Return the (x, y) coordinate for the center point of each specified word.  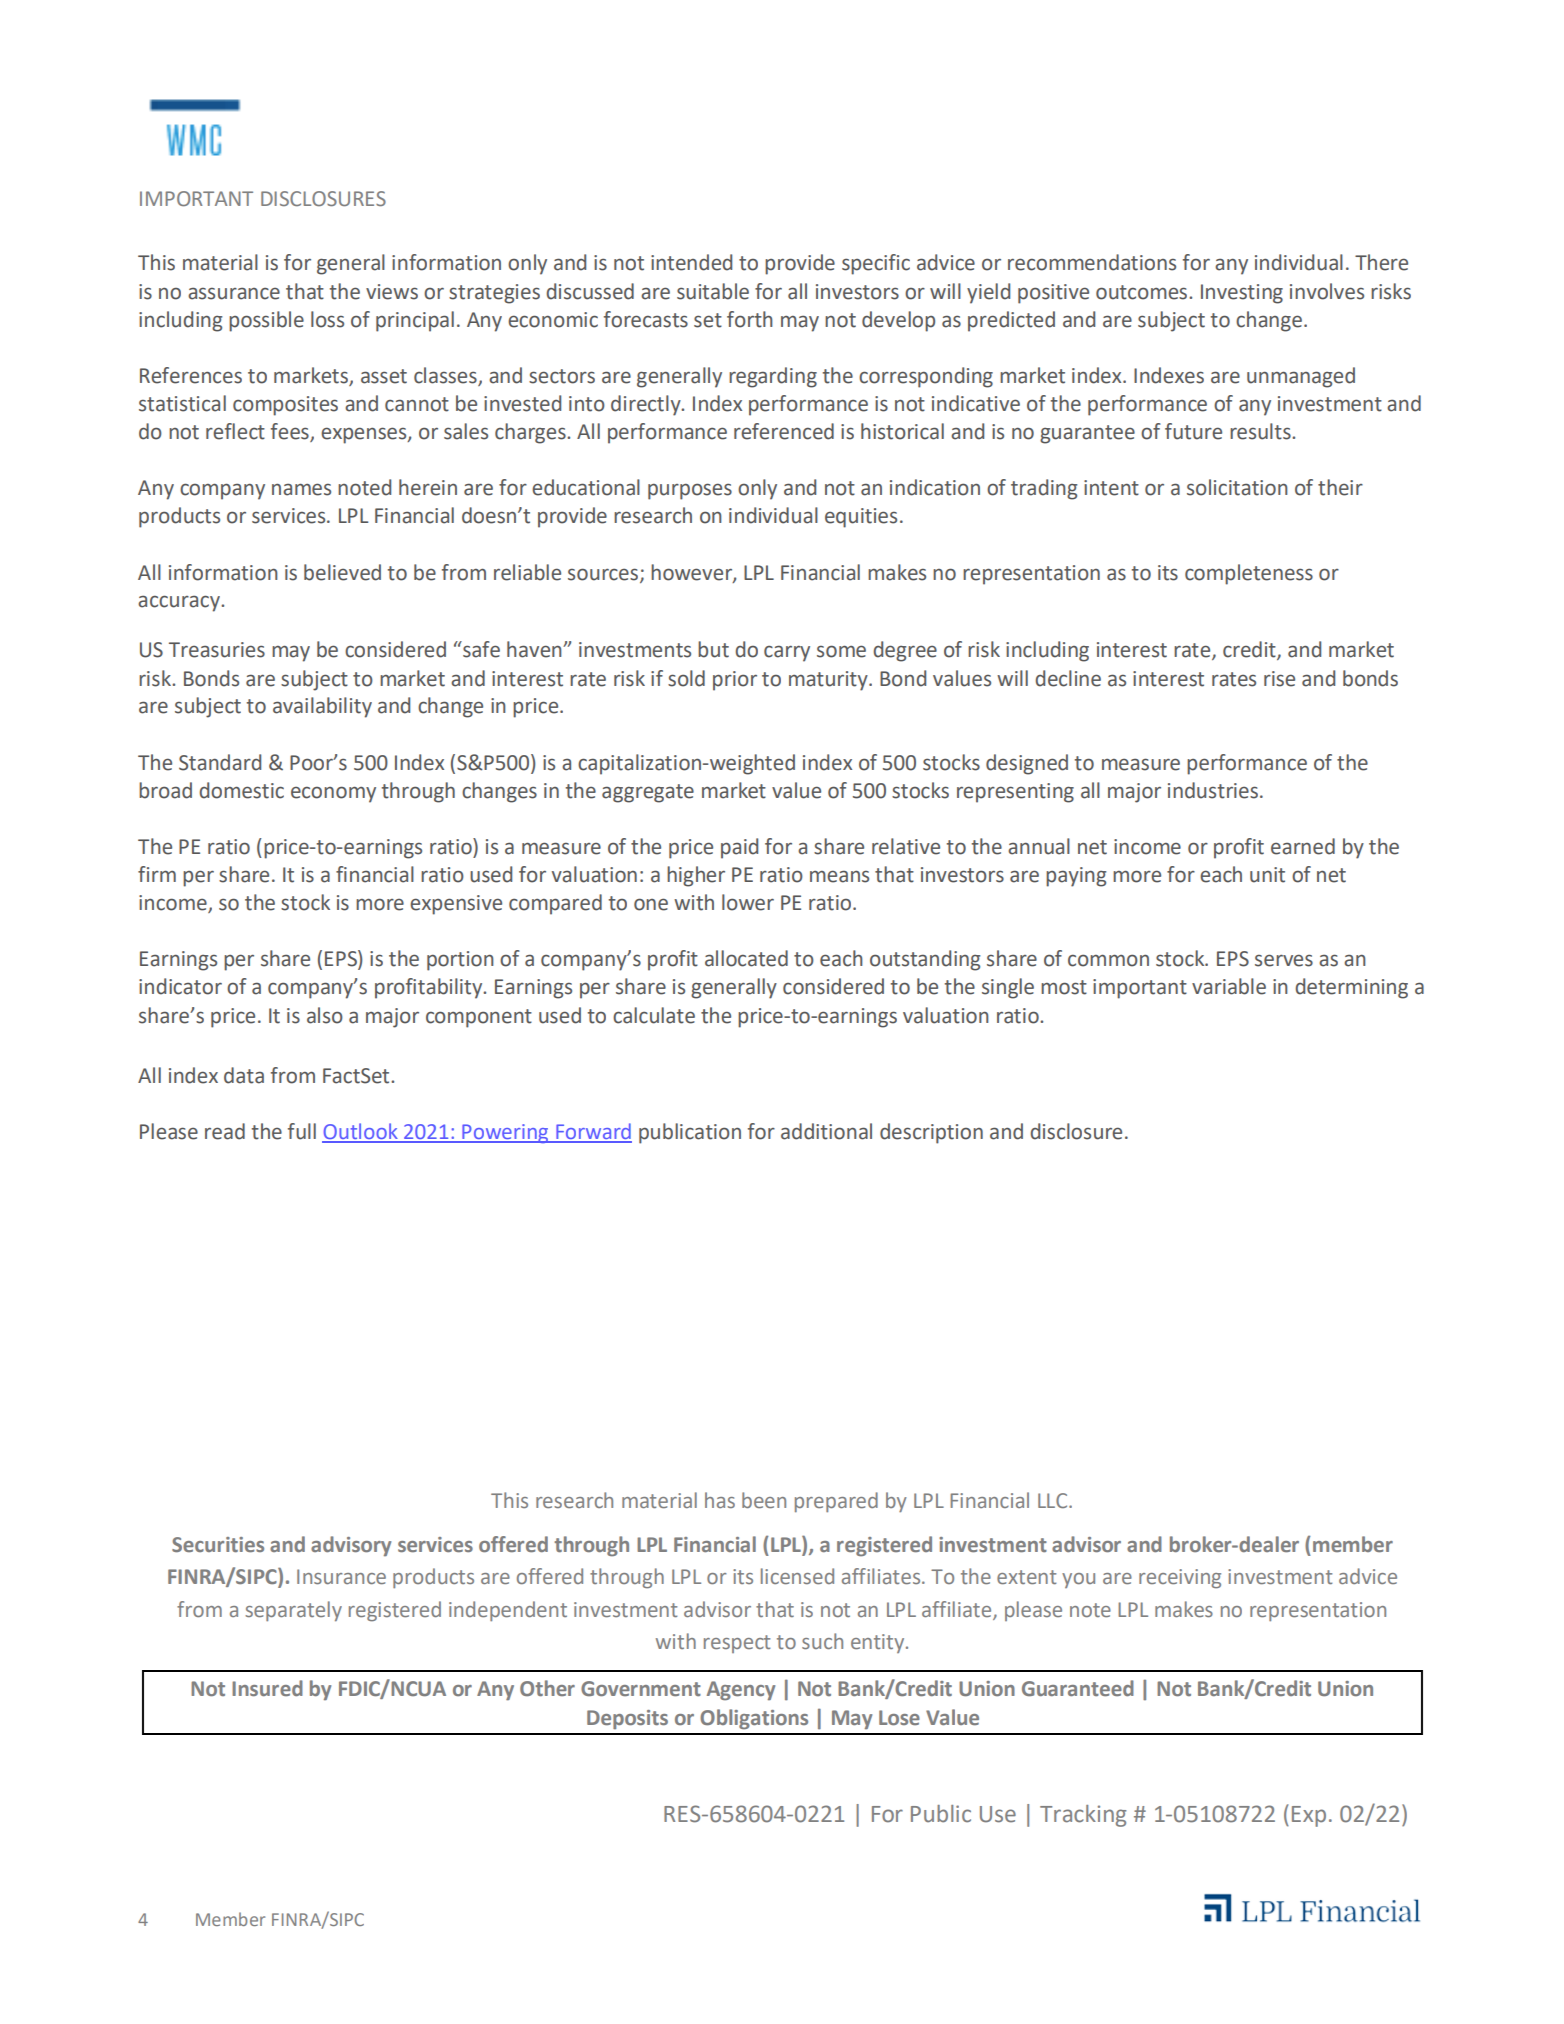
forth (750, 319)
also (325, 1015)
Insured (267, 1688)
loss (327, 319)
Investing (1242, 294)
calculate (654, 1015)
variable (1229, 986)
